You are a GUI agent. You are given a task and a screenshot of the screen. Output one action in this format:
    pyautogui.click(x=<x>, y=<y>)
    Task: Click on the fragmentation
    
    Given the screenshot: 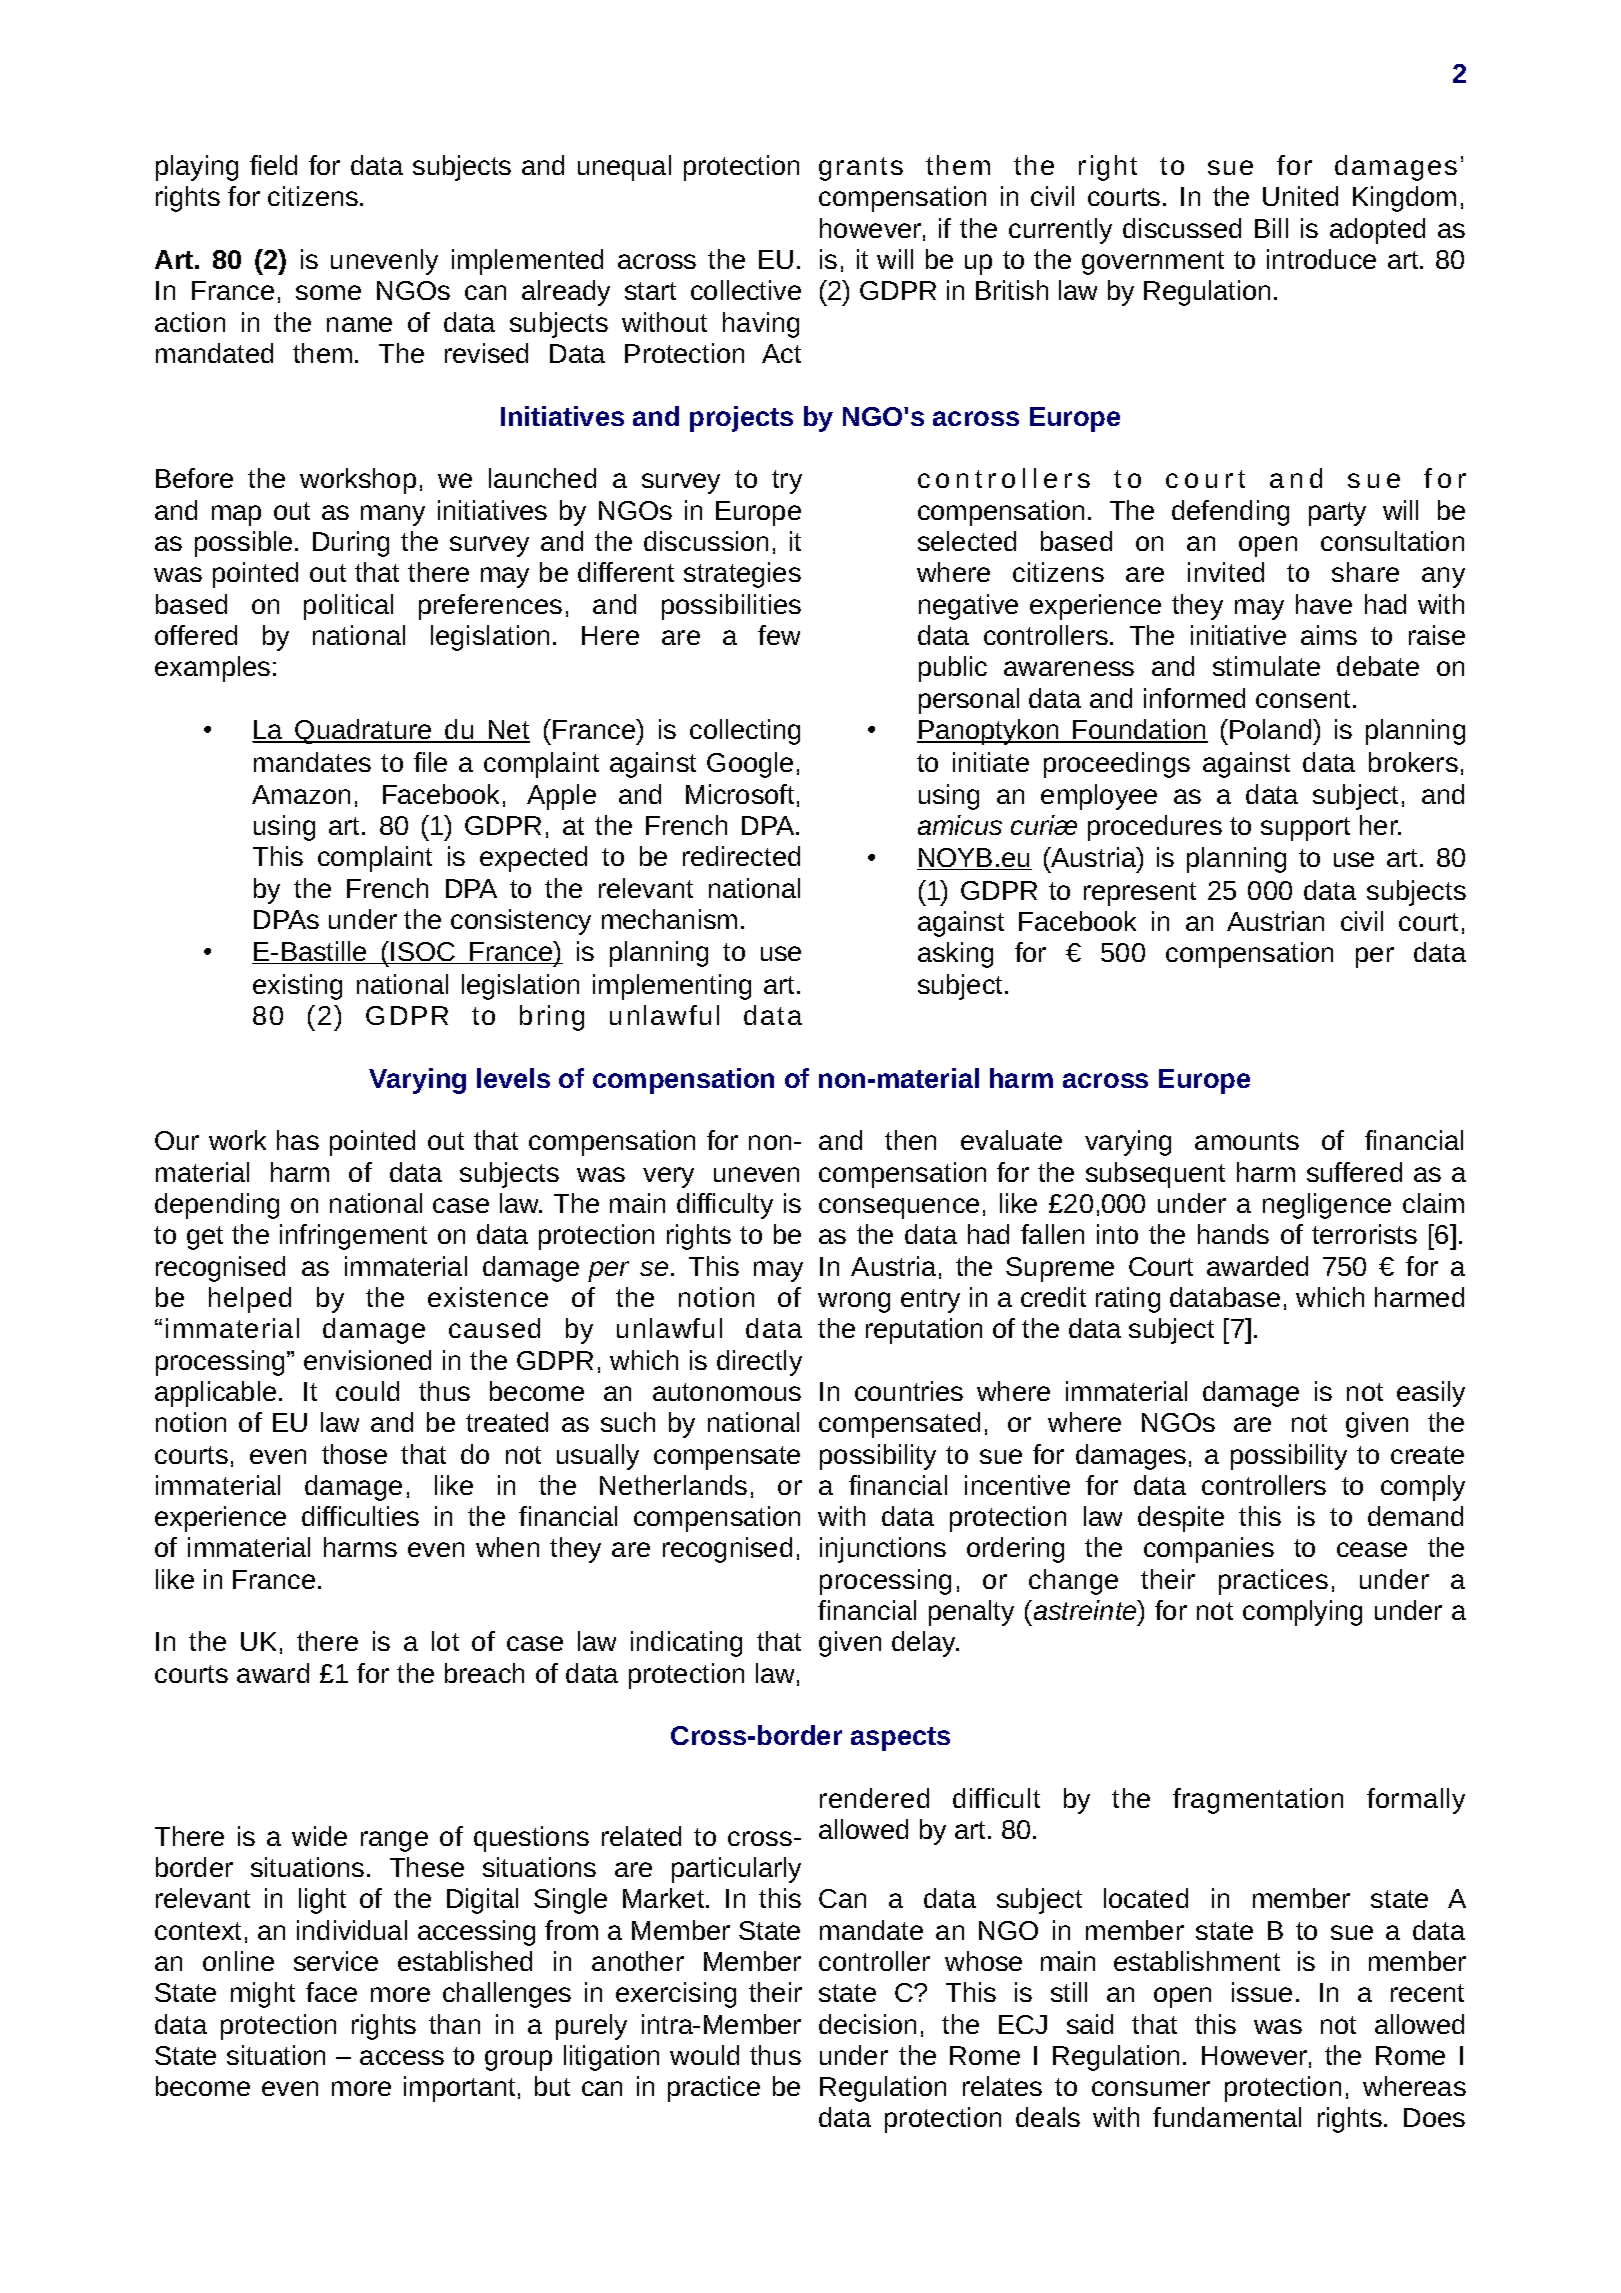 What is the action you would take?
    pyautogui.click(x=1258, y=1801)
